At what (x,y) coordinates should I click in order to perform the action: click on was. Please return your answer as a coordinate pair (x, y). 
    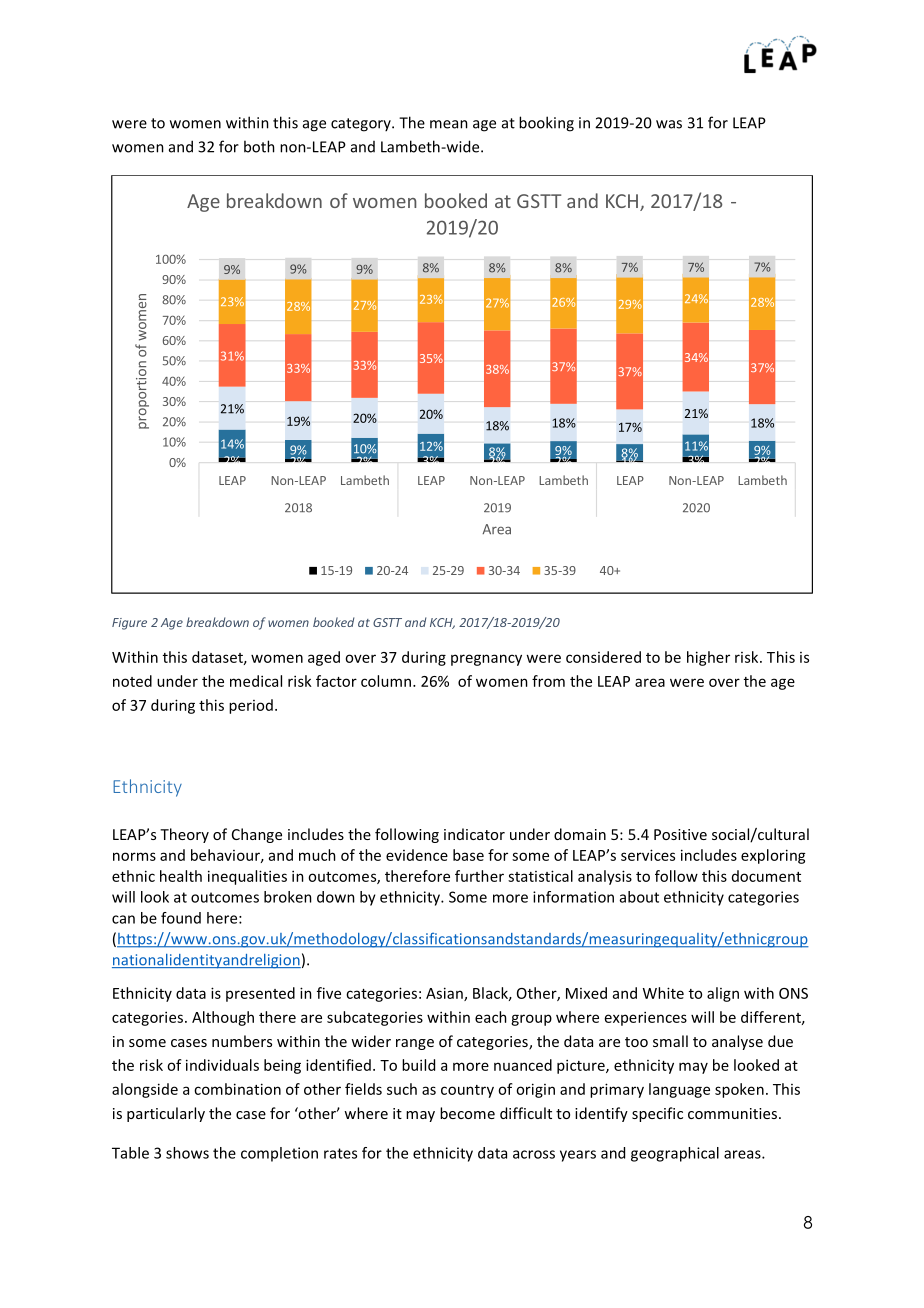
    Looking at the image, I should click on (669, 124).
